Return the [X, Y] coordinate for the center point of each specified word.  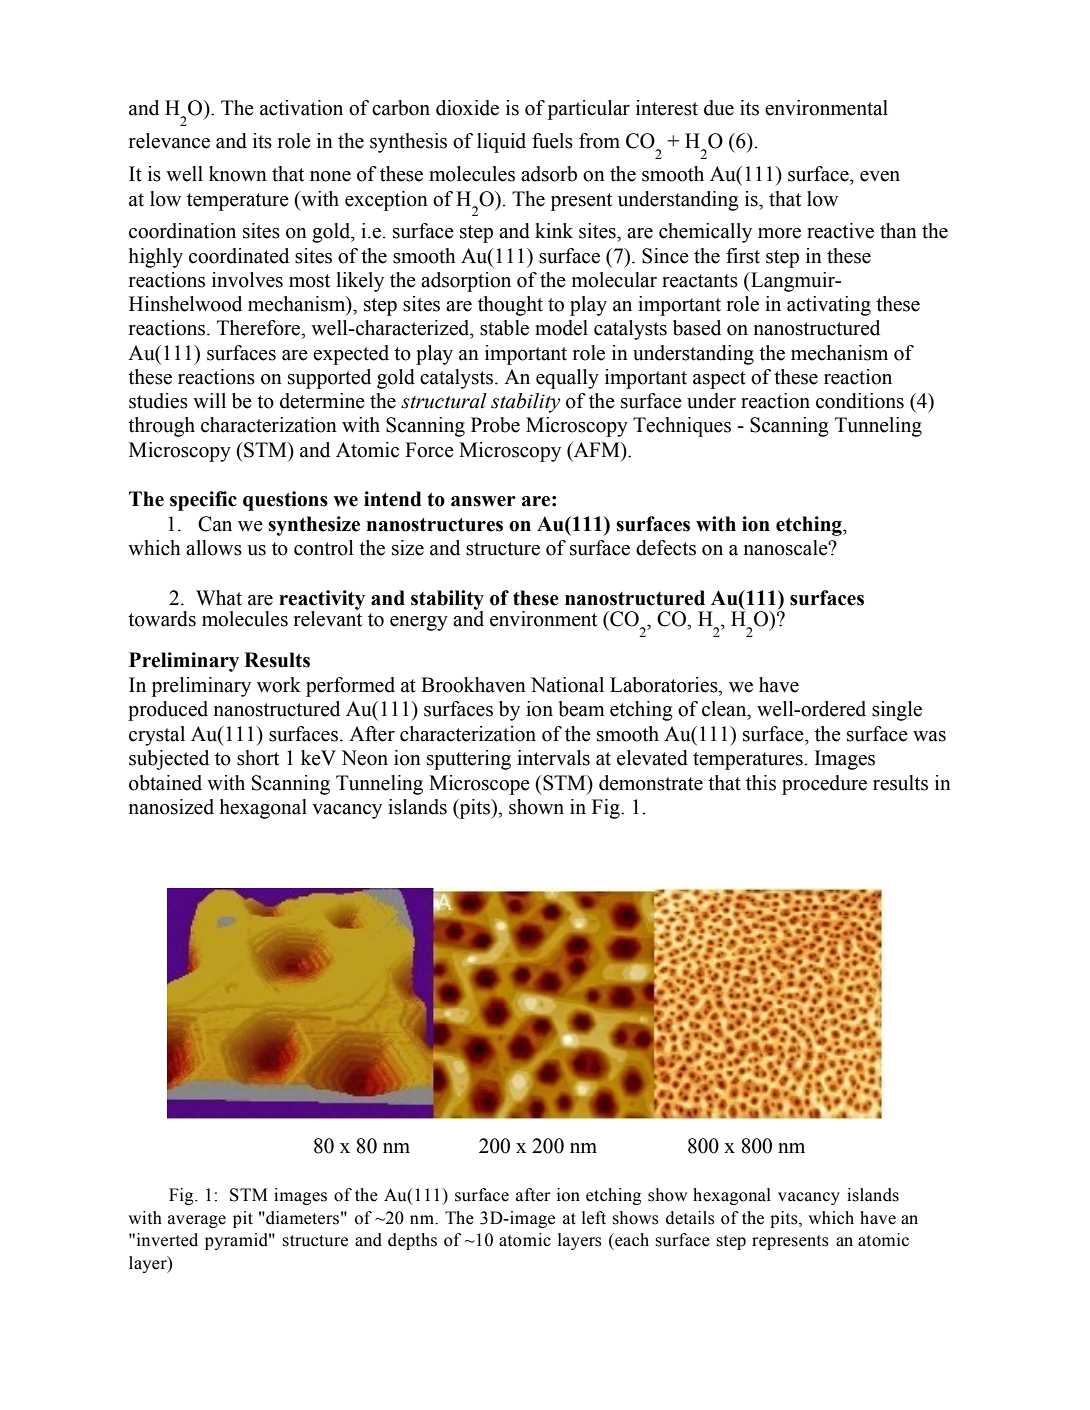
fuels [552, 141]
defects [666, 548]
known [238, 174]
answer [483, 501]
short [258, 758]
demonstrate [651, 783]
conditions [860, 401]
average [197, 1221]
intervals [553, 758]
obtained [165, 783]
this [761, 783]
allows [214, 548]
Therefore [260, 328]
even [880, 176]
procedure [824, 785]
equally [567, 379]
